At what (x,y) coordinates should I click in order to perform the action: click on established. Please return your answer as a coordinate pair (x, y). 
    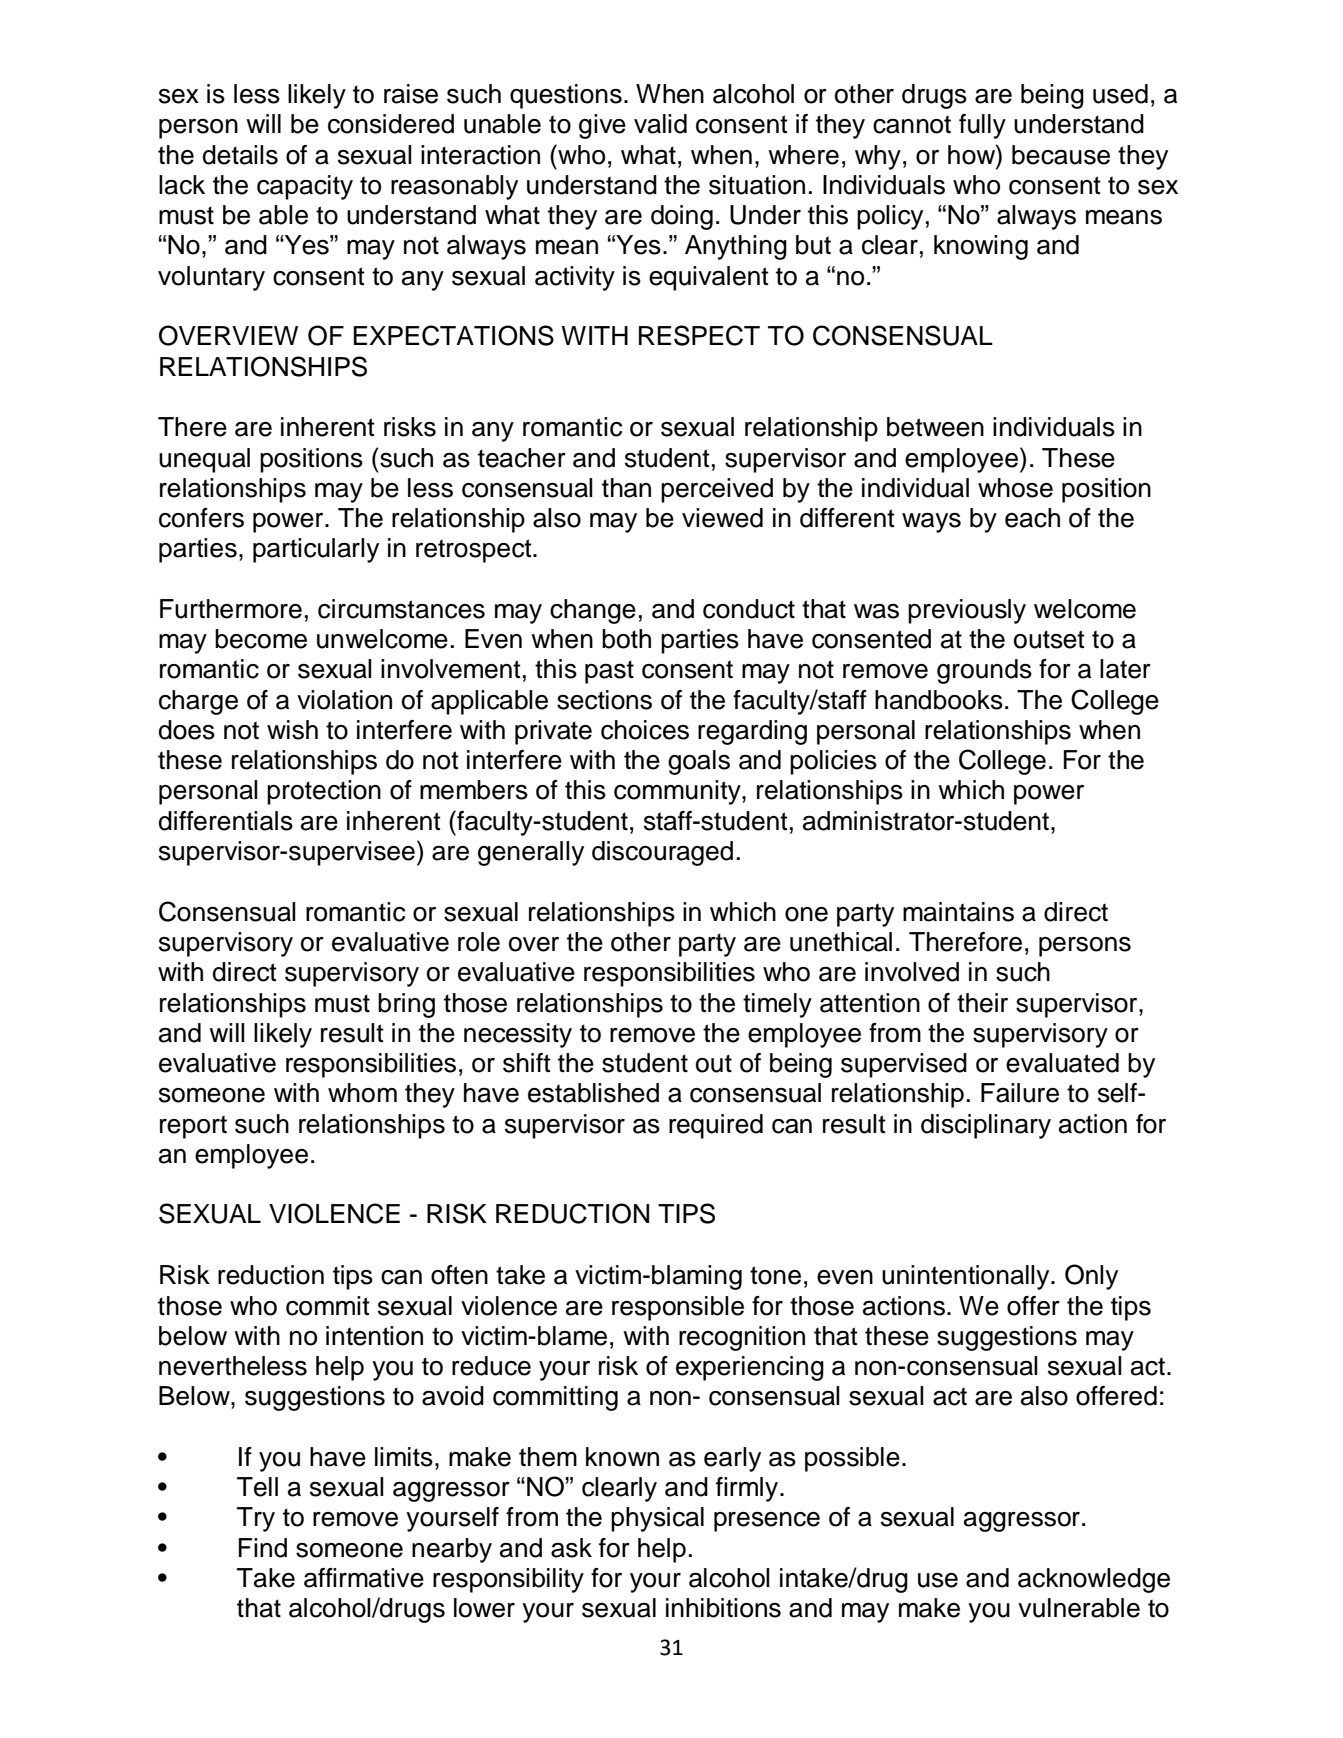
    Looking at the image, I should click on (593, 1093).
